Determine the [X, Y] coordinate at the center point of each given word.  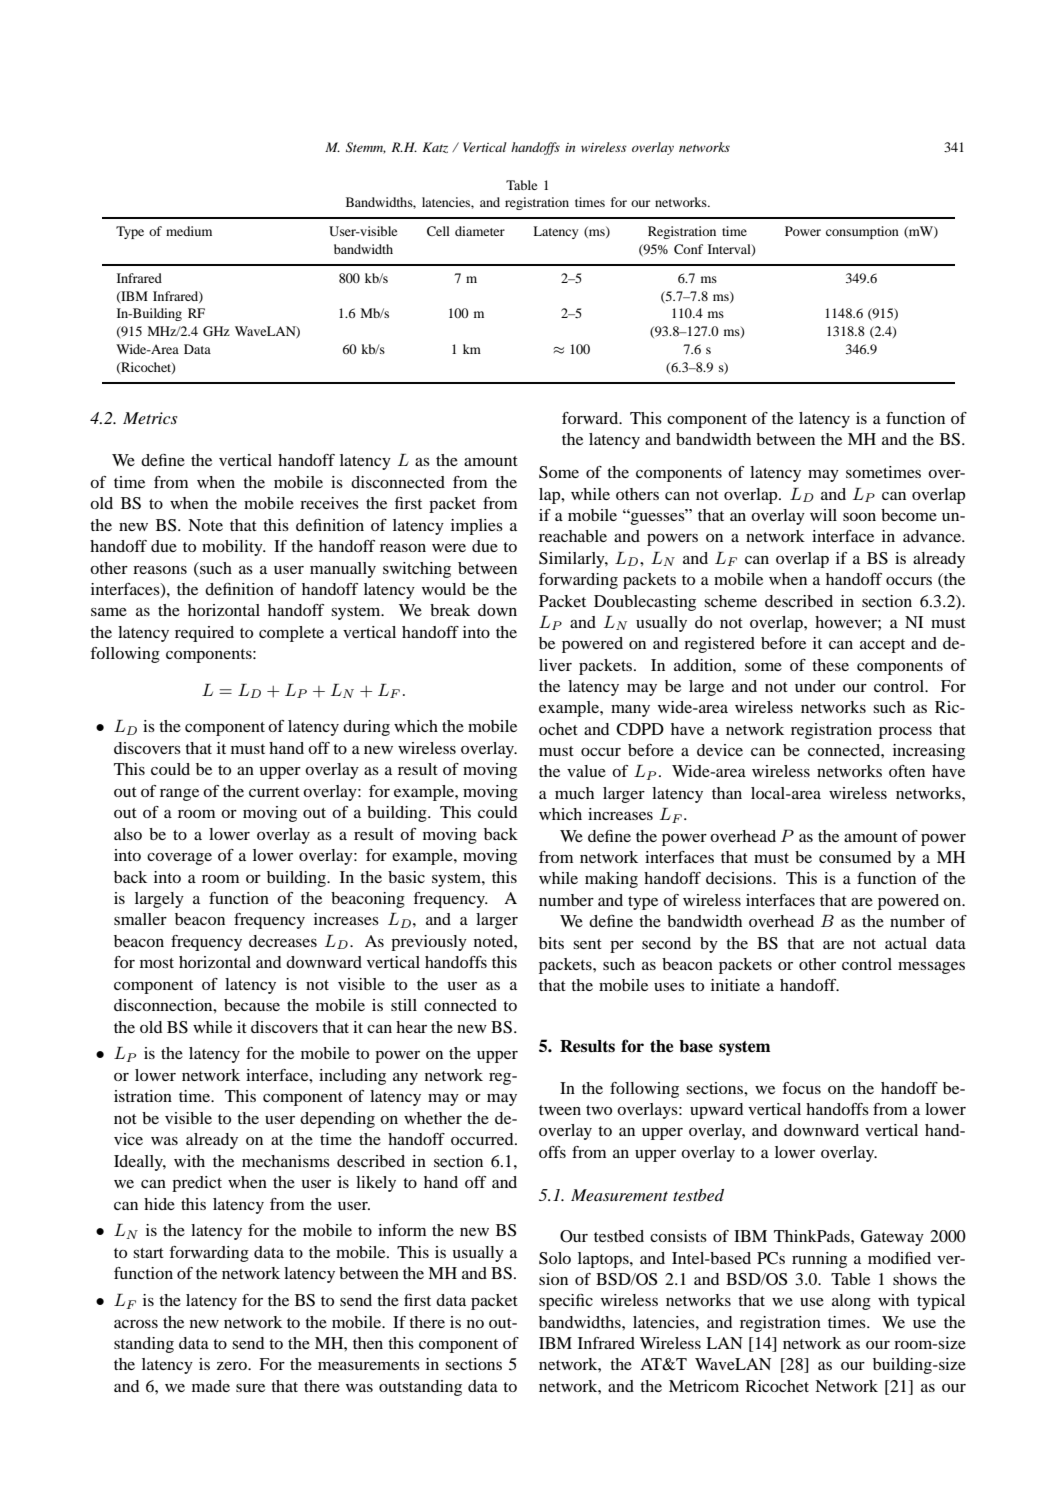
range [179, 794]
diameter [480, 231]
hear [411, 1027]
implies [477, 527]
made [211, 1386]
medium [189, 231]
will [823, 515]
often [907, 771]
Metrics [150, 418]
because [252, 1005]
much [574, 793]
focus [801, 1088]
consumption [862, 232]
